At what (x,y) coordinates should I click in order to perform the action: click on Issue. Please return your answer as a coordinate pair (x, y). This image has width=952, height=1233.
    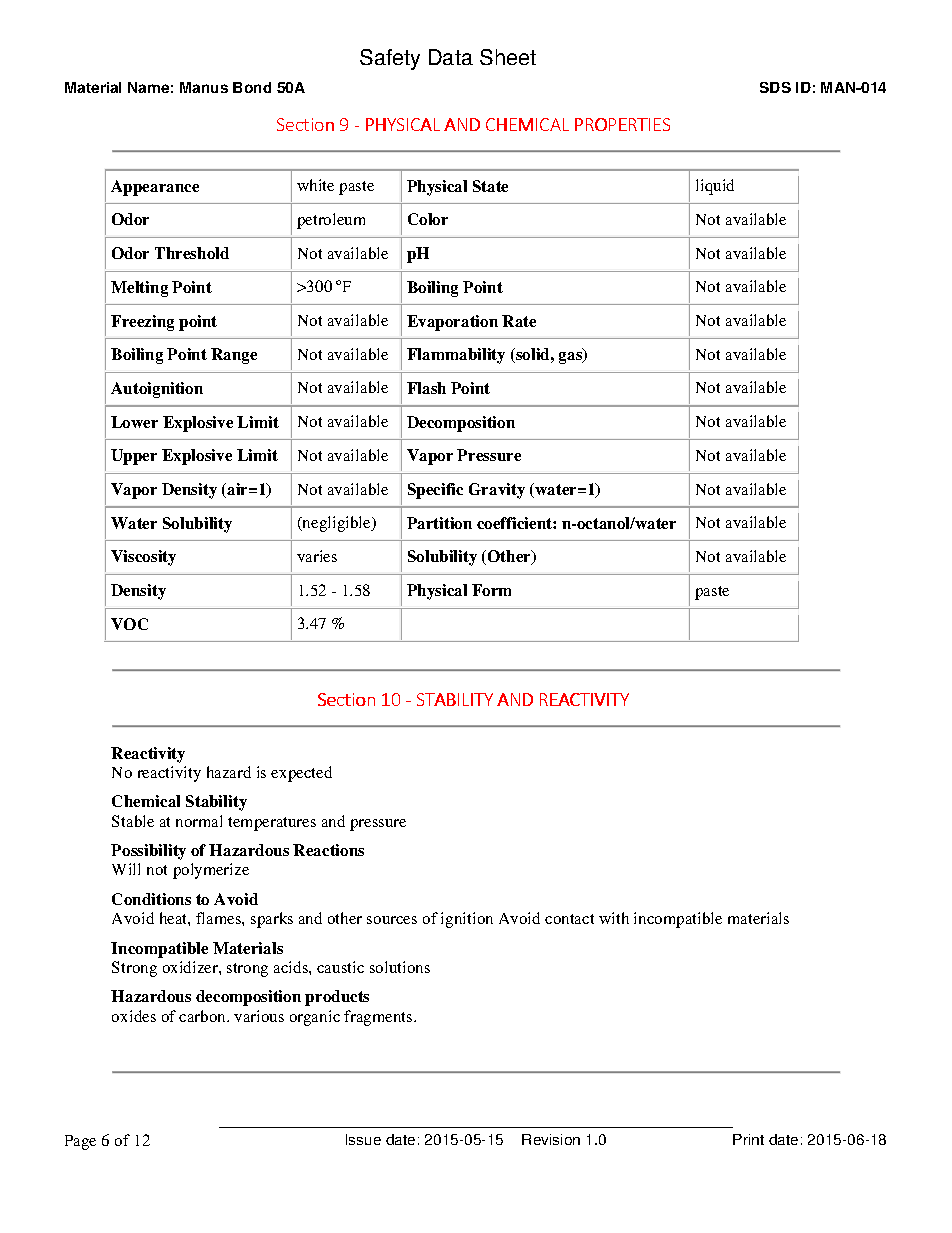
    Looking at the image, I should click on (363, 1139).
